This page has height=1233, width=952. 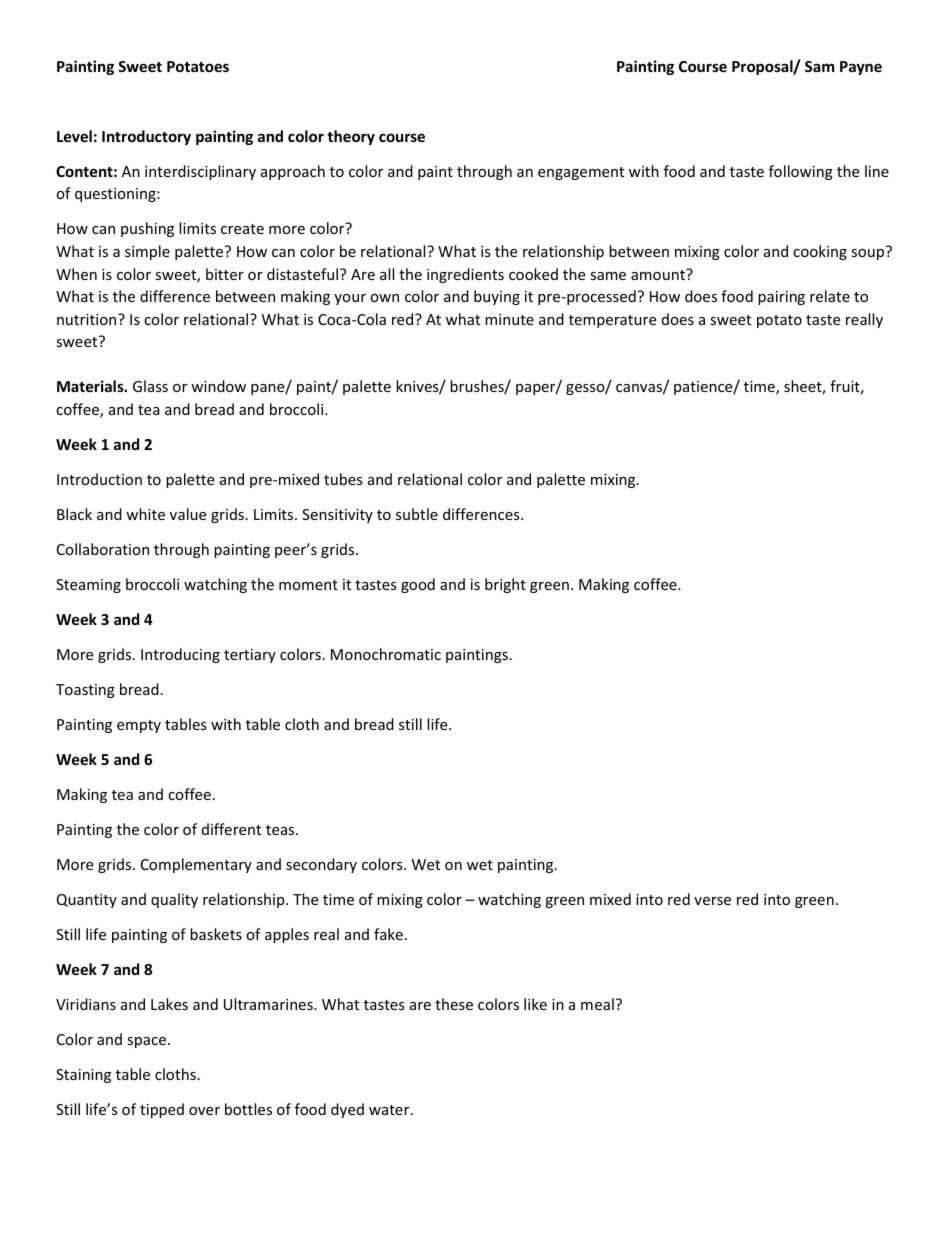 What do you see at coordinates (351, 137) in the page?
I see `theory` at bounding box center [351, 137].
